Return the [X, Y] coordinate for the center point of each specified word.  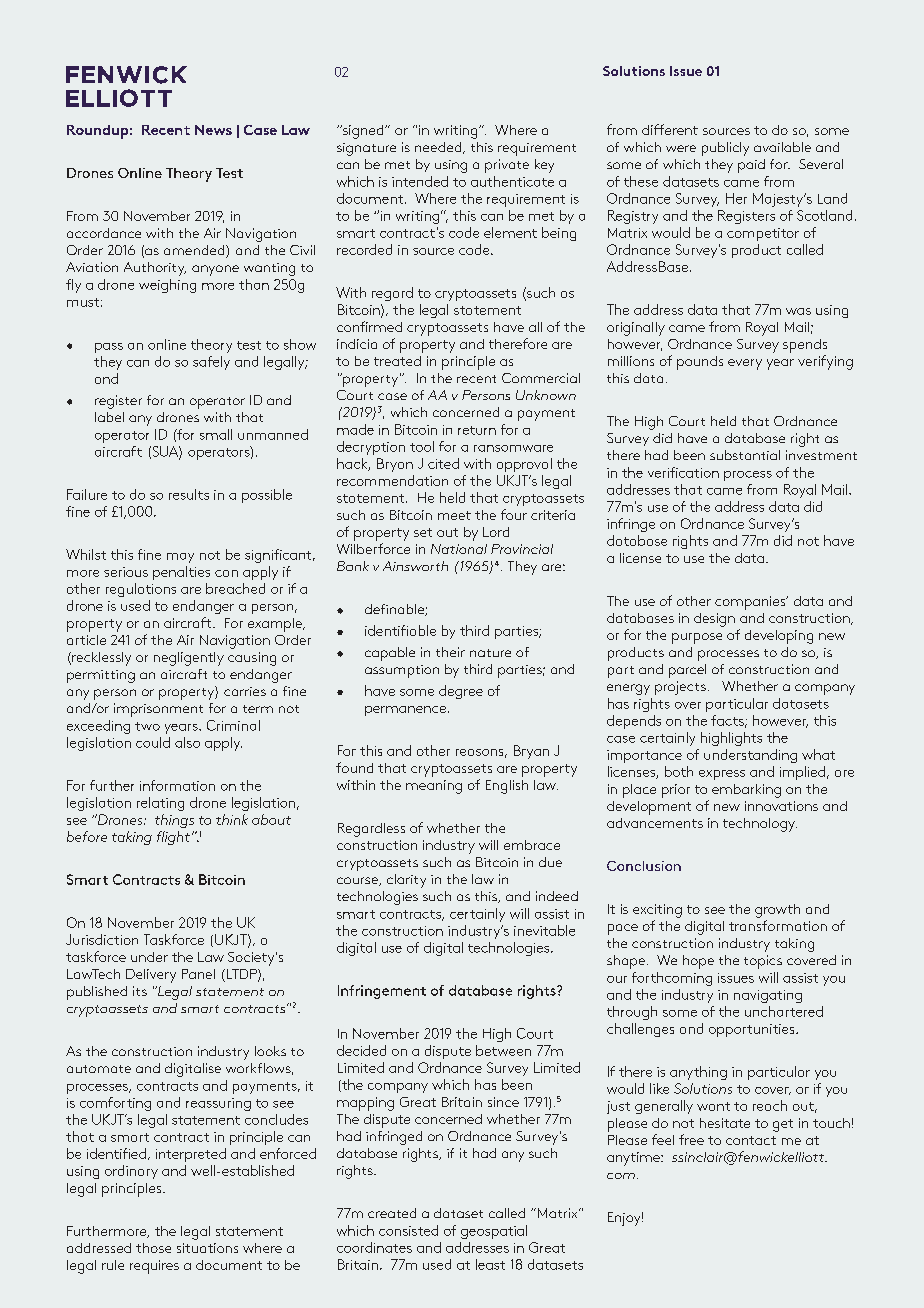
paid [751, 166]
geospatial [494, 1232]
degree [461, 692]
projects [680, 688]
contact [751, 1140]
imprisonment [158, 710]
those [153, 1248]
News [213, 130]
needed [439, 148]
